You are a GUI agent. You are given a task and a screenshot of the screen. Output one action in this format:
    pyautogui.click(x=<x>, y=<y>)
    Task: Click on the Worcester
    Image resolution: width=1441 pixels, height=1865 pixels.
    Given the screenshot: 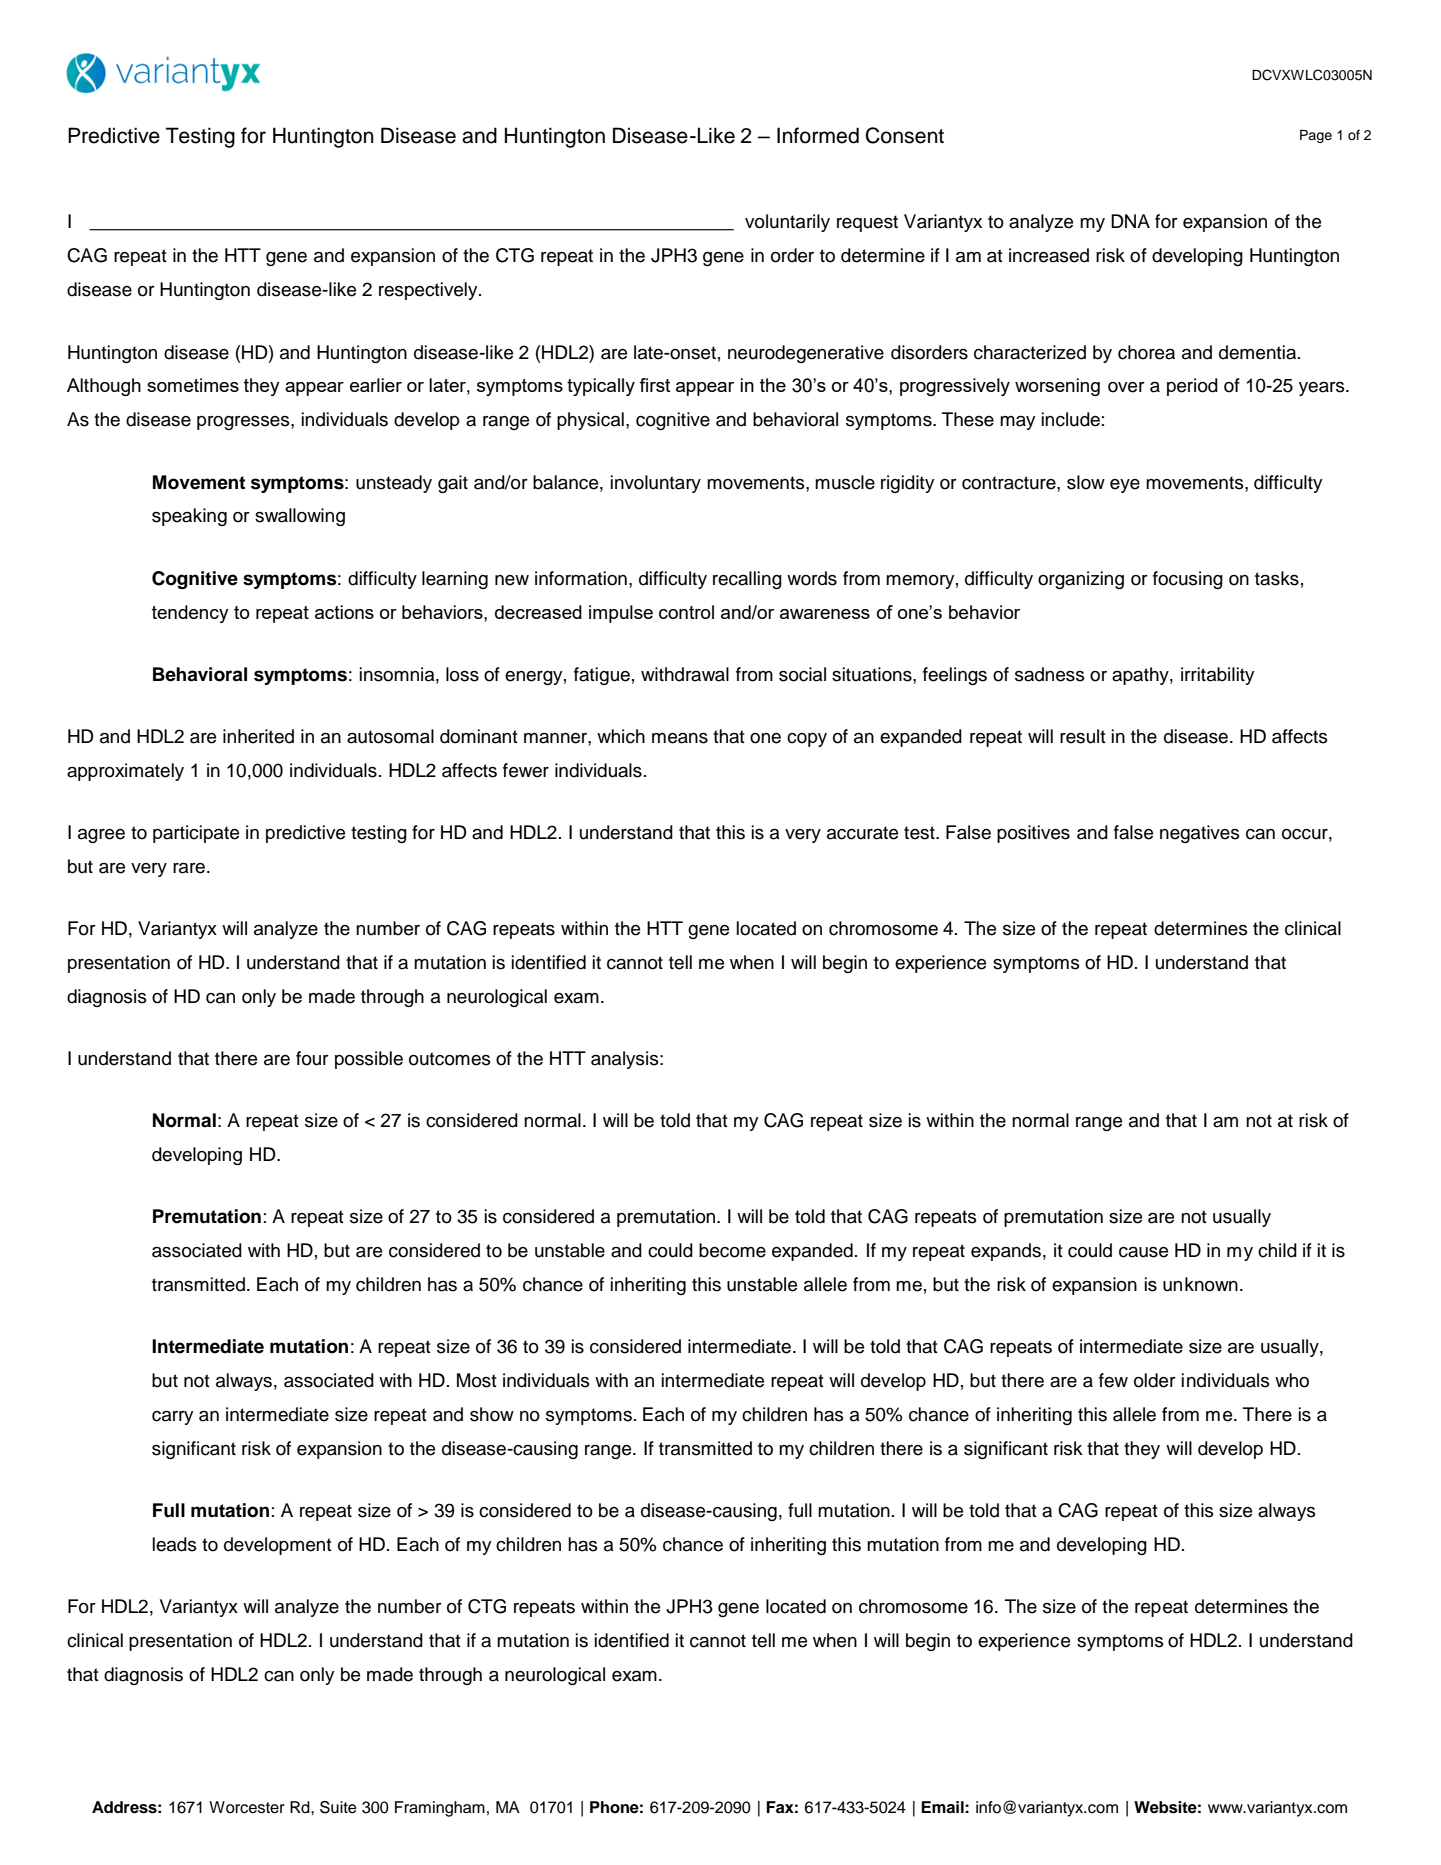 What is the action you would take?
    pyautogui.click(x=247, y=1807)
